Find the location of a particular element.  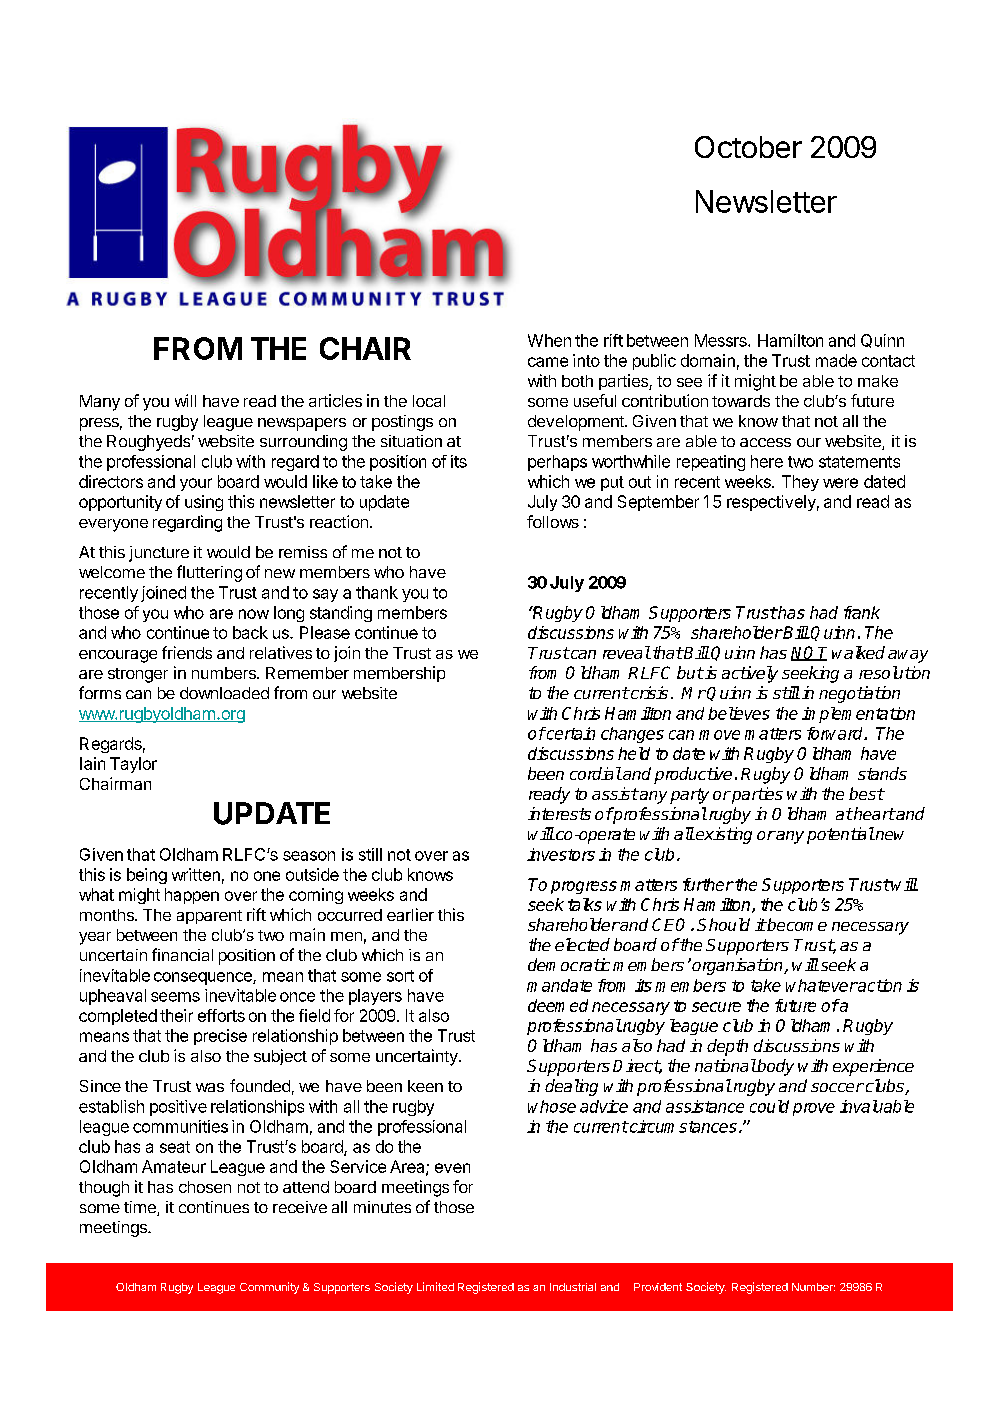

time is located at coordinates (141, 1208).
